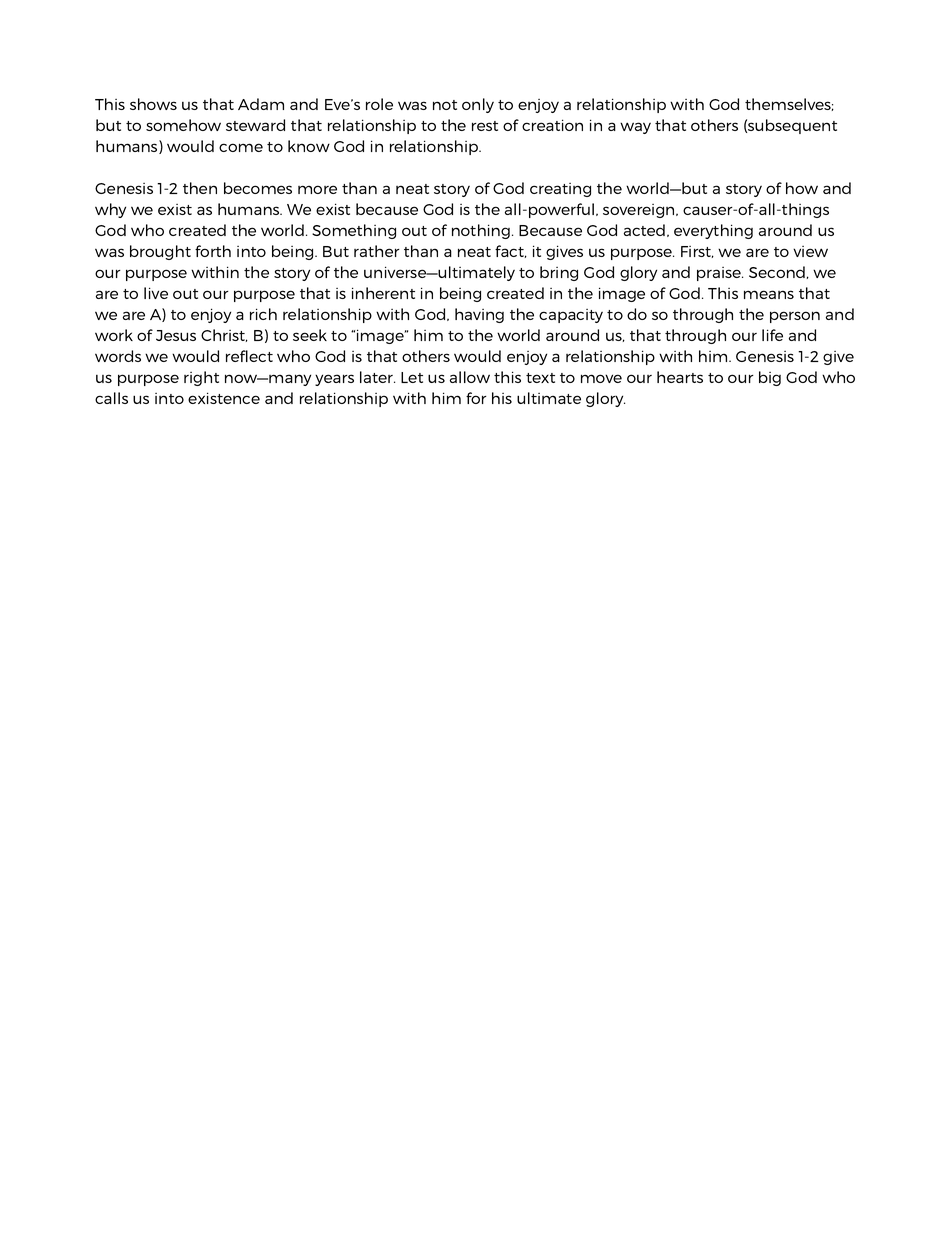  Describe the element at coordinates (478, 105) in the screenshot. I see `only` at that location.
